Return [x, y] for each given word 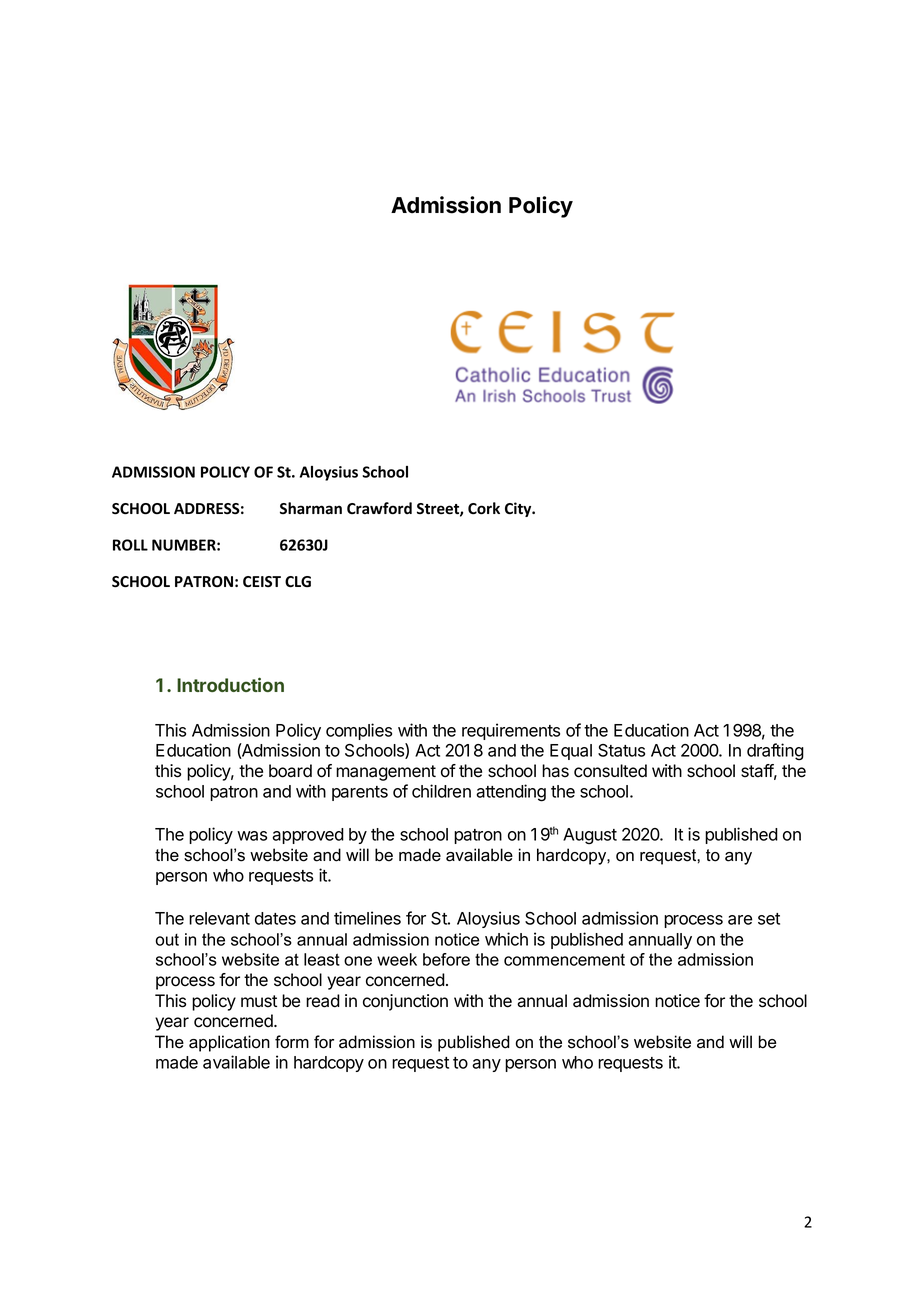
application [229, 1043]
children [441, 791]
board [290, 771]
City [519, 509]
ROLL [130, 545]
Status [621, 750]
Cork [484, 508]
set [769, 919]
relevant [219, 918]
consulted [610, 771]
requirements [511, 731]
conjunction [405, 1002]
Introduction [230, 684]
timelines [367, 918]
